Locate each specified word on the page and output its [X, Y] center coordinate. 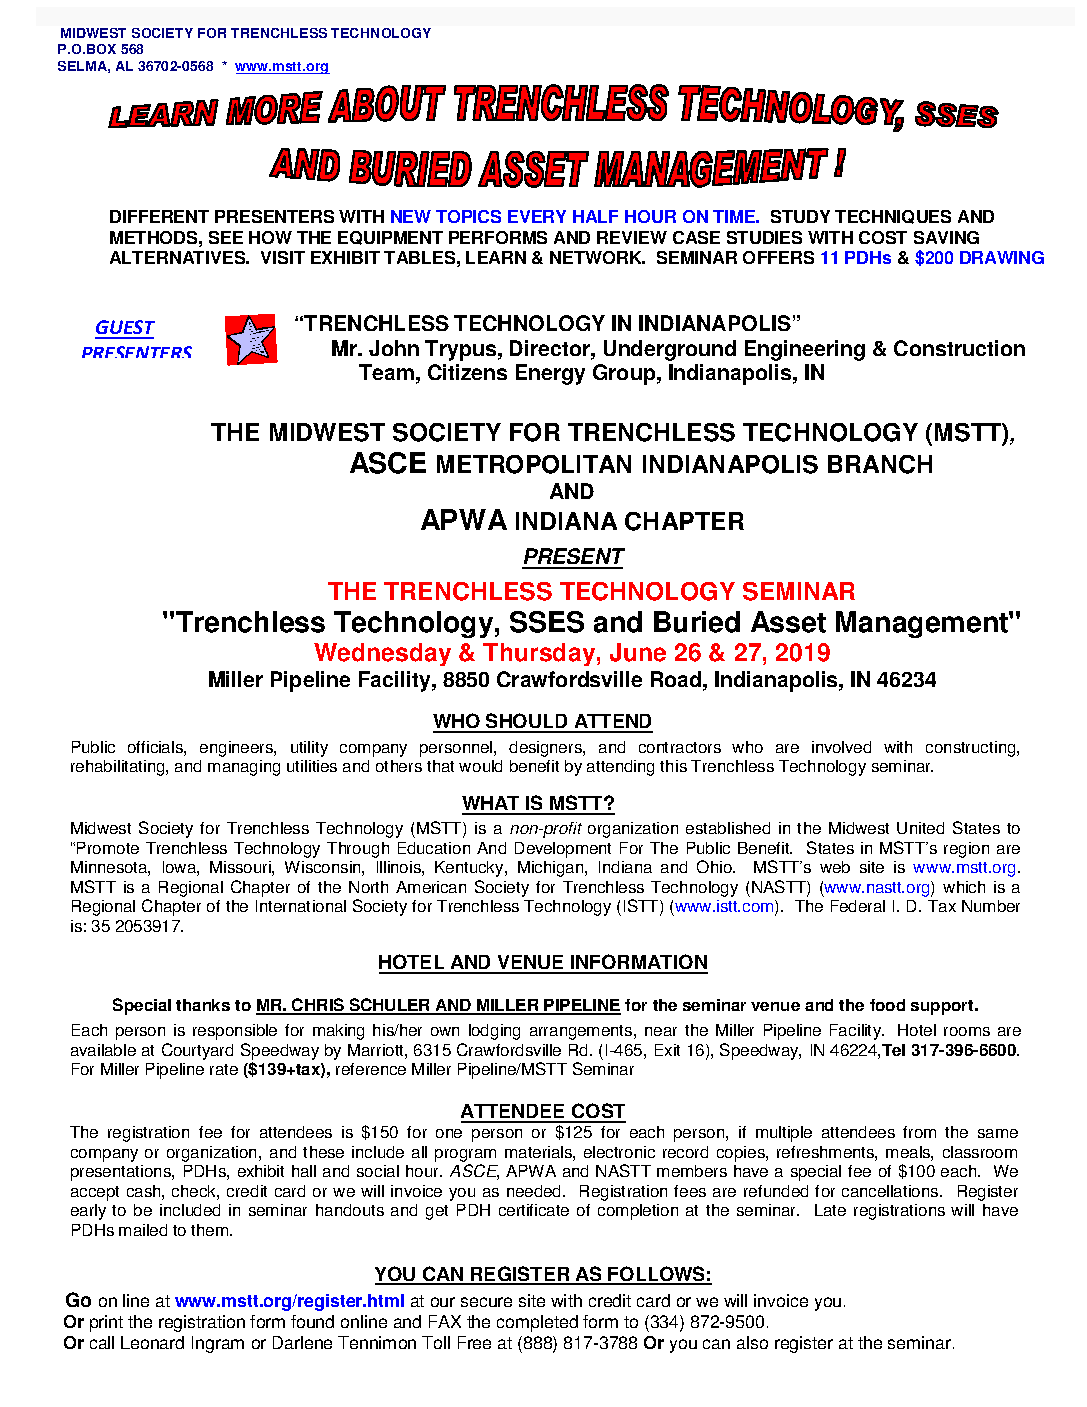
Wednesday [382, 654]
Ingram [218, 1344]
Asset [788, 622]
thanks [203, 1005]
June [638, 652]
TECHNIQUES [893, 217]
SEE [226, 237]
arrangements [582, 1032]
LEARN [496, 257]
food [887, 1005]
